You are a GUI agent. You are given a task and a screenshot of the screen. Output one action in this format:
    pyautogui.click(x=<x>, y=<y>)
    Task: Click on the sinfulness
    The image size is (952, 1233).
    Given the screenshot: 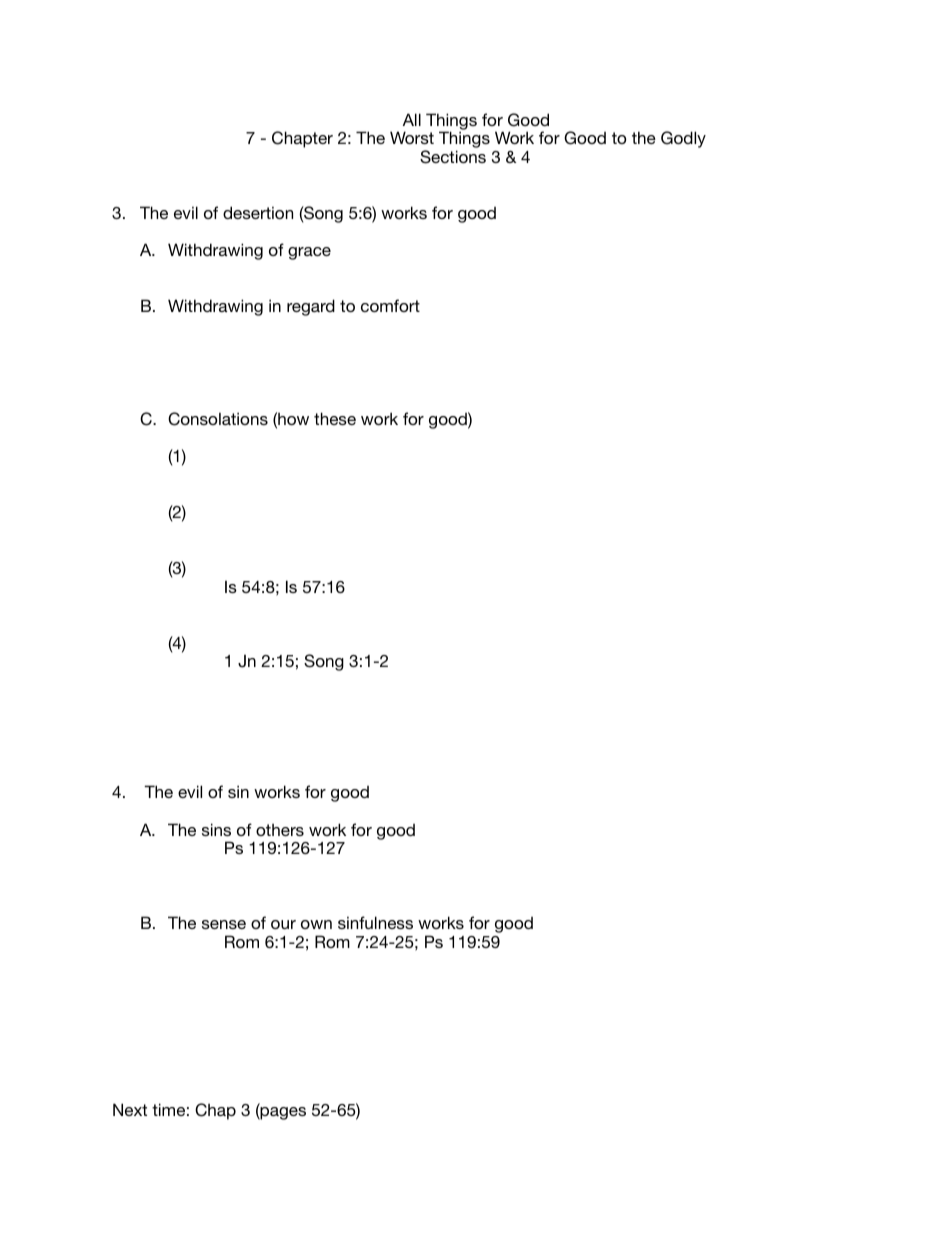 What is the action you would take?
    pyautogui.click(x=375, y=922)
